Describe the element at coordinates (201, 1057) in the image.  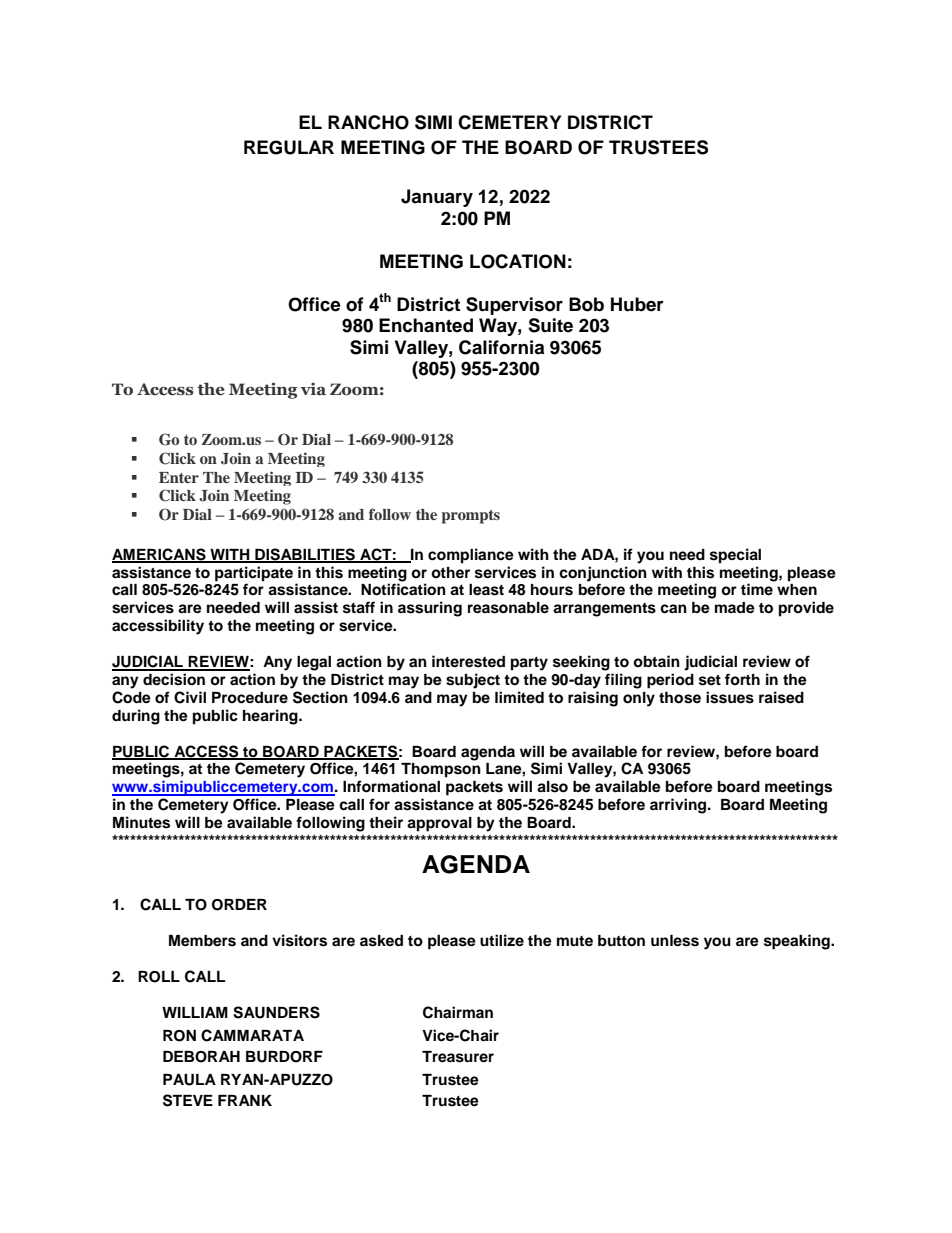
I see `DEBORAH` at that location.
